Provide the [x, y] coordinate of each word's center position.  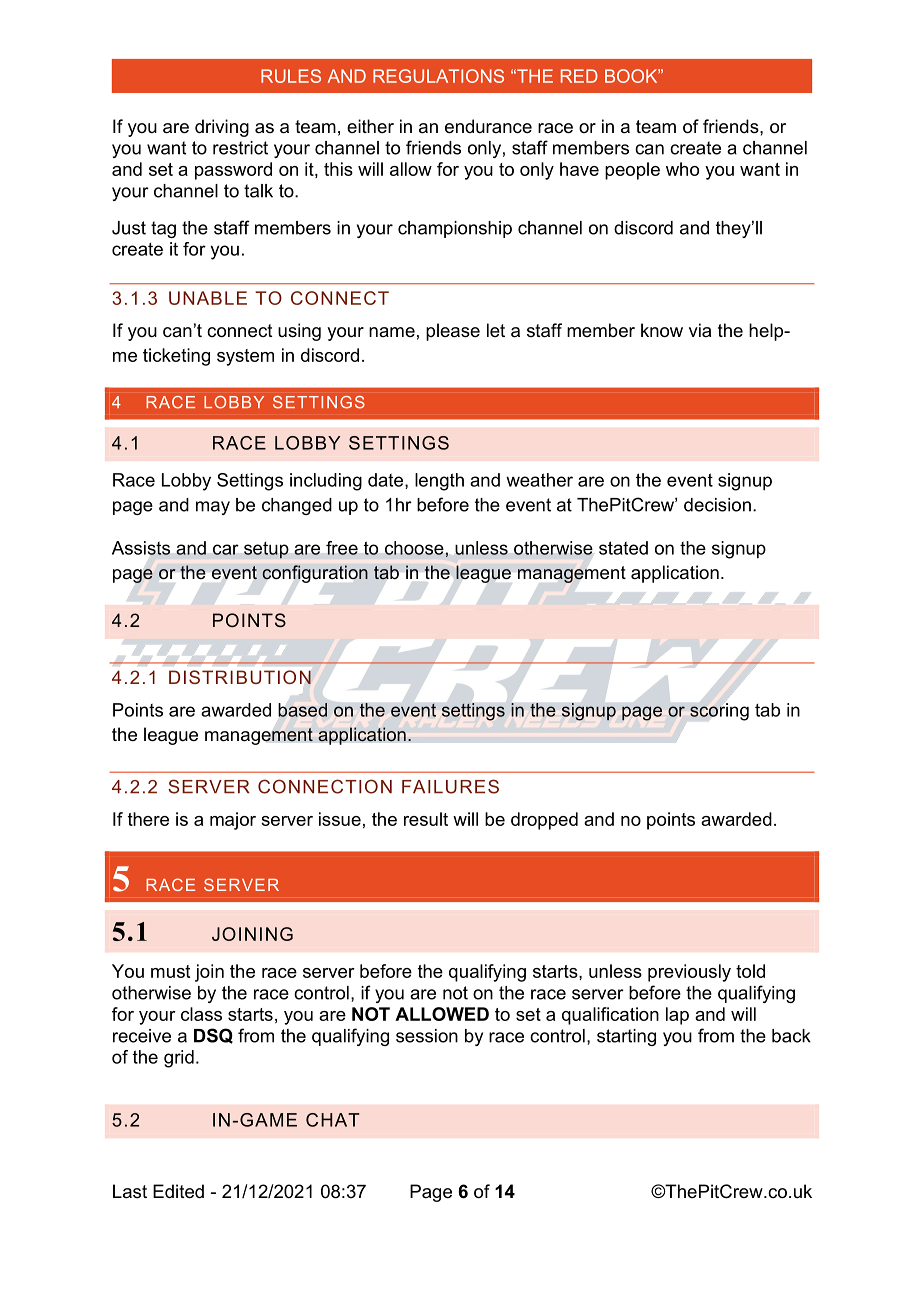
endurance [488, 126]
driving [222, 128]
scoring [719, 711]
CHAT [332, 1120]
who [682, 169]
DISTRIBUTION [240, 677]
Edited [178, 1191]
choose [414, 548]
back [791, 1036]
